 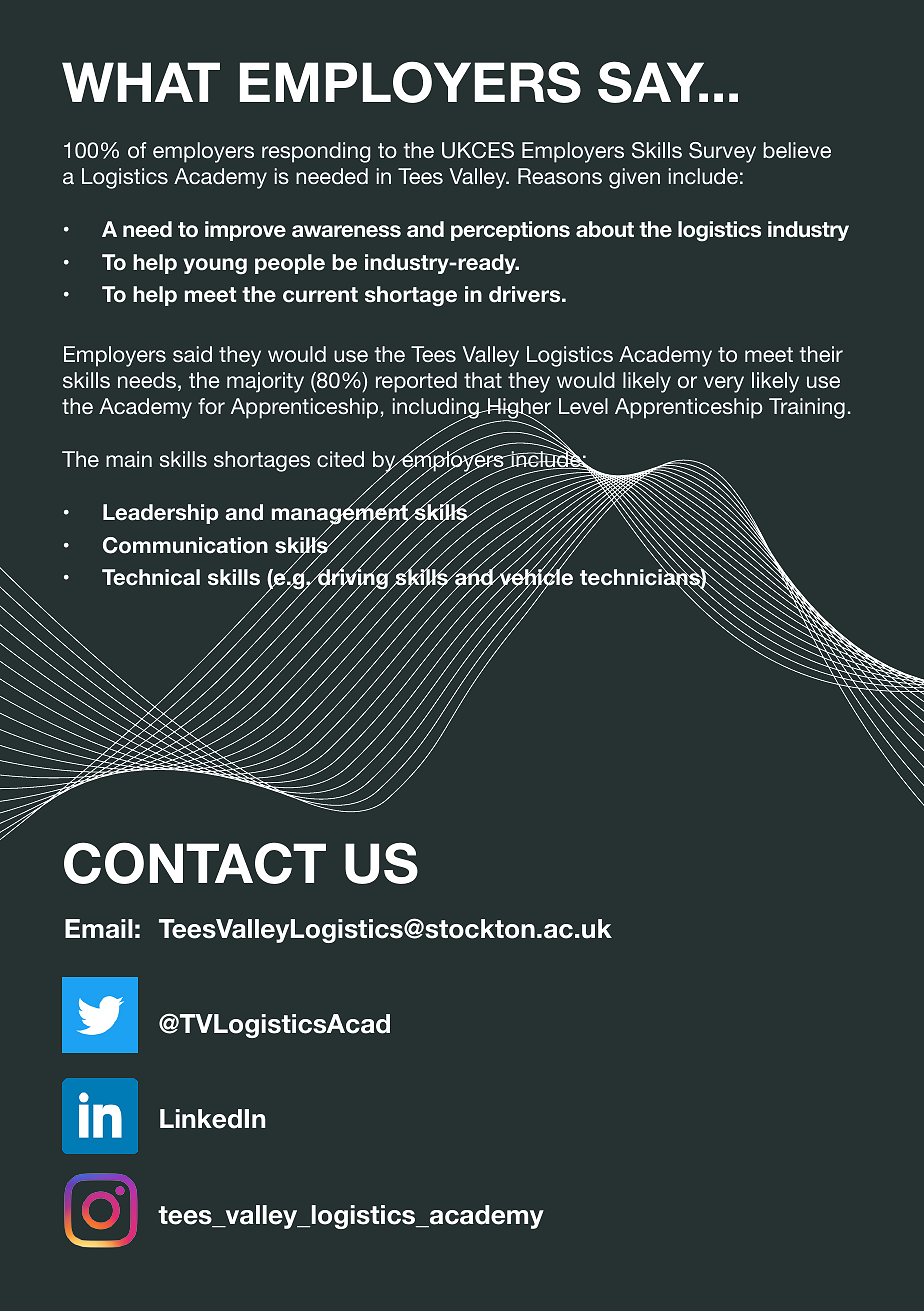 I want to click on vehicle, so click(x=535, y=578).
